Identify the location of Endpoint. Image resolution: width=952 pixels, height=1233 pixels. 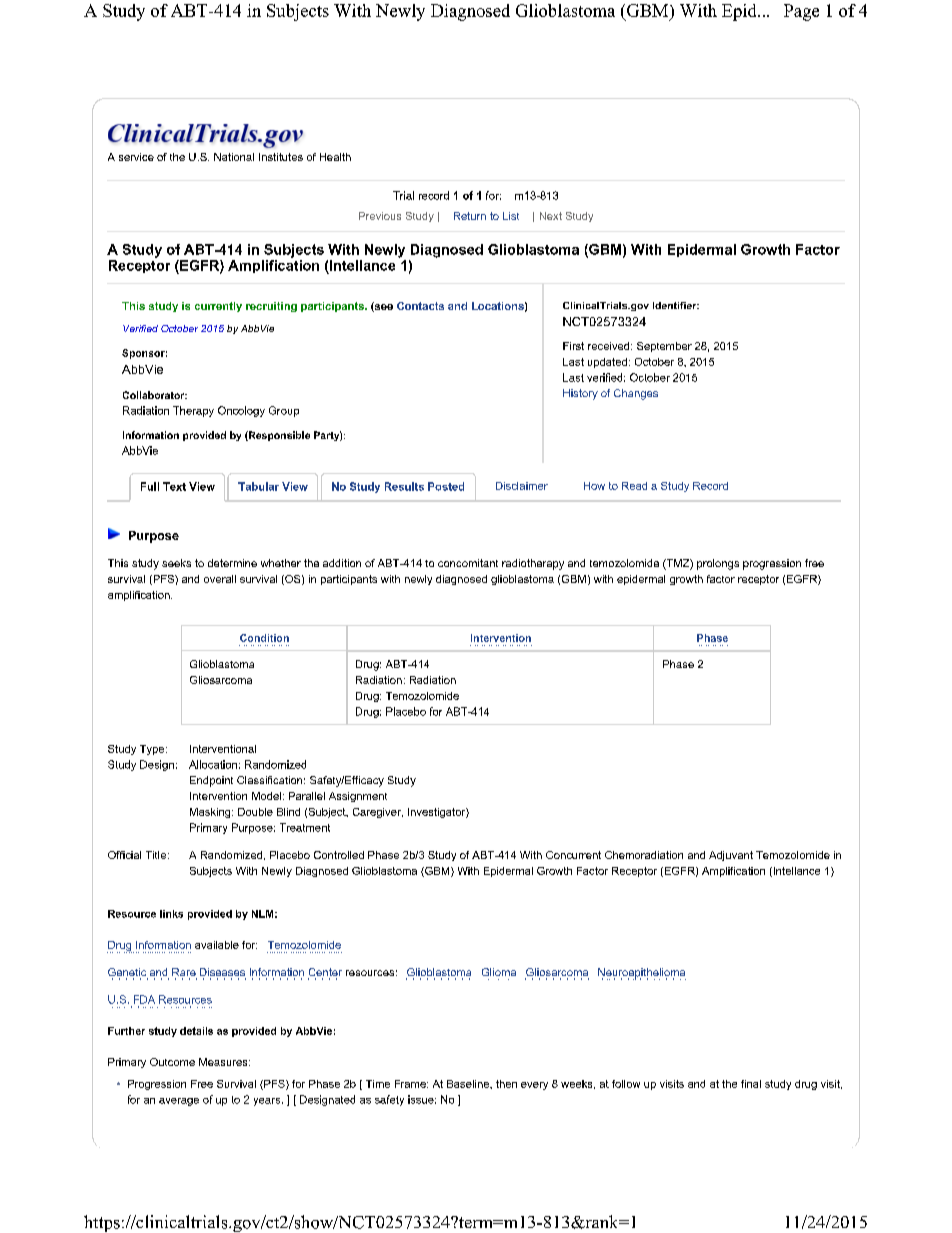
(211, 781).
